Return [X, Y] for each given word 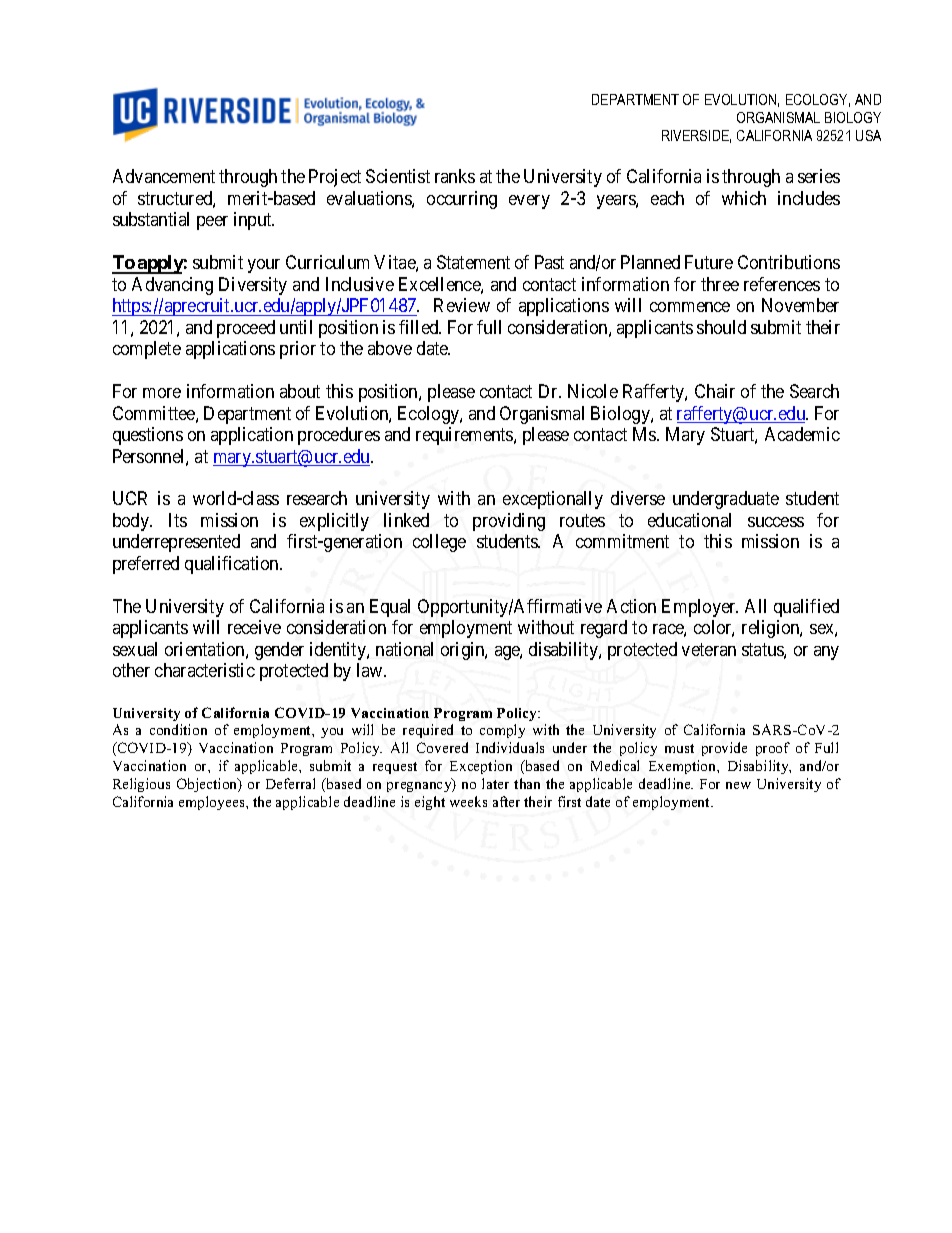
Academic [802, 434]
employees [213, 803]
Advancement [164, 176]
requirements [465, 436]
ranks [455, 176]
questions [148, 436]
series [819, 176]
